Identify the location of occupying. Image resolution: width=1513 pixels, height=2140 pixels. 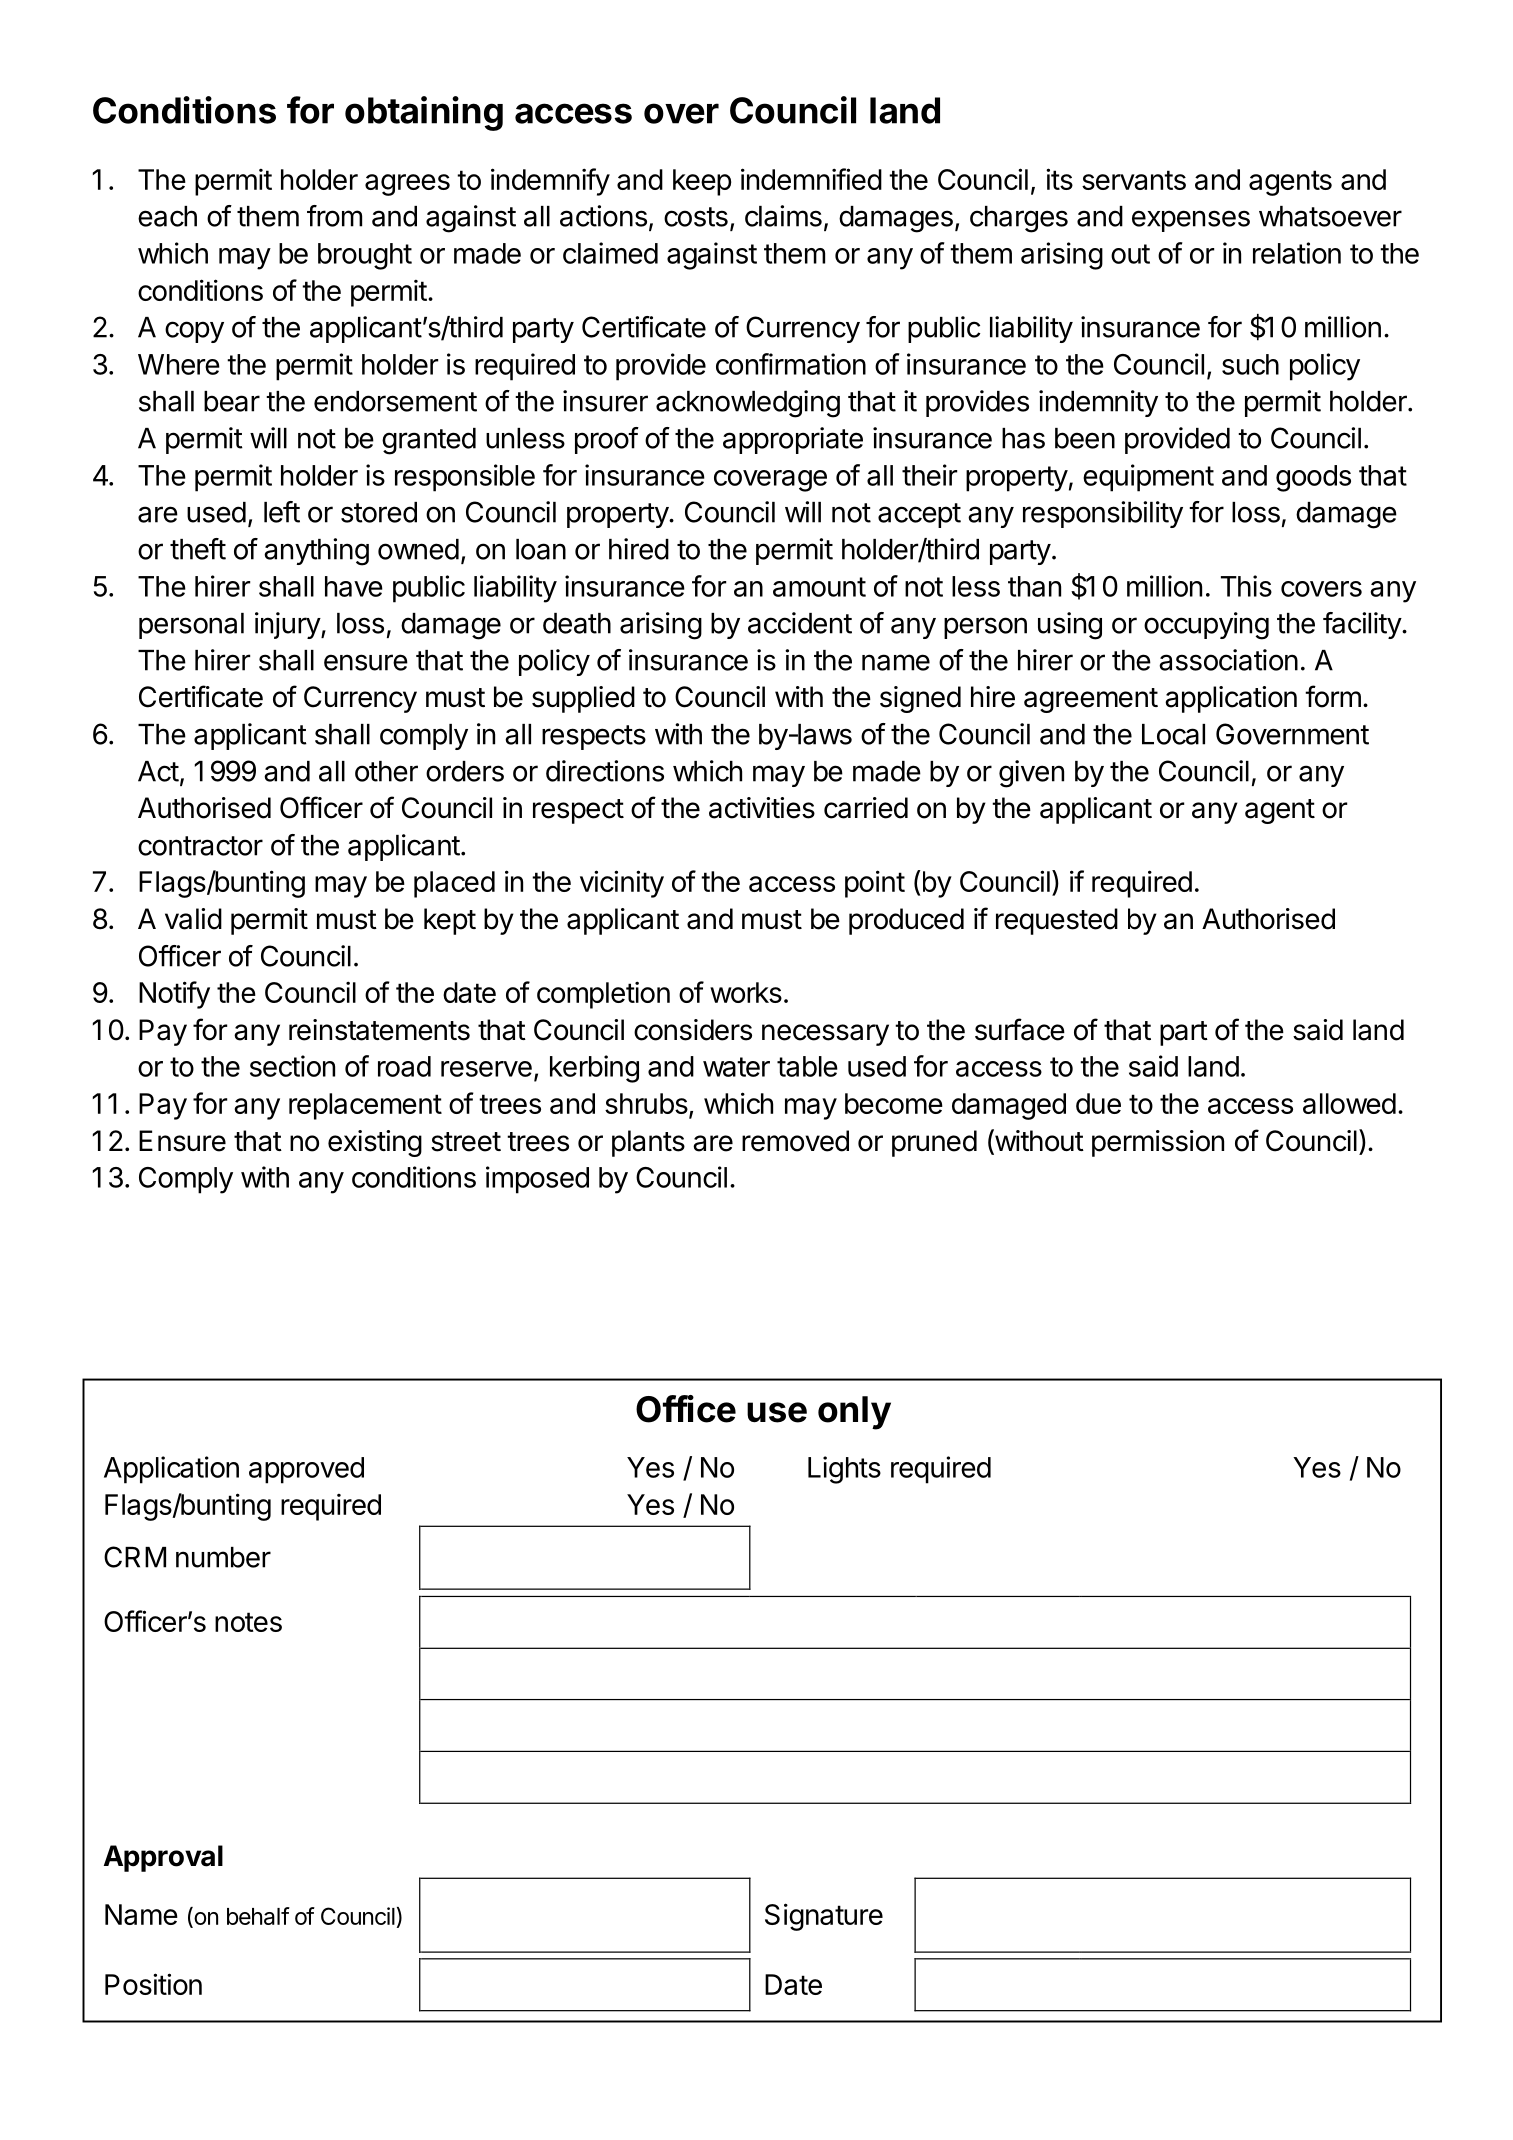
(1206, 626).
